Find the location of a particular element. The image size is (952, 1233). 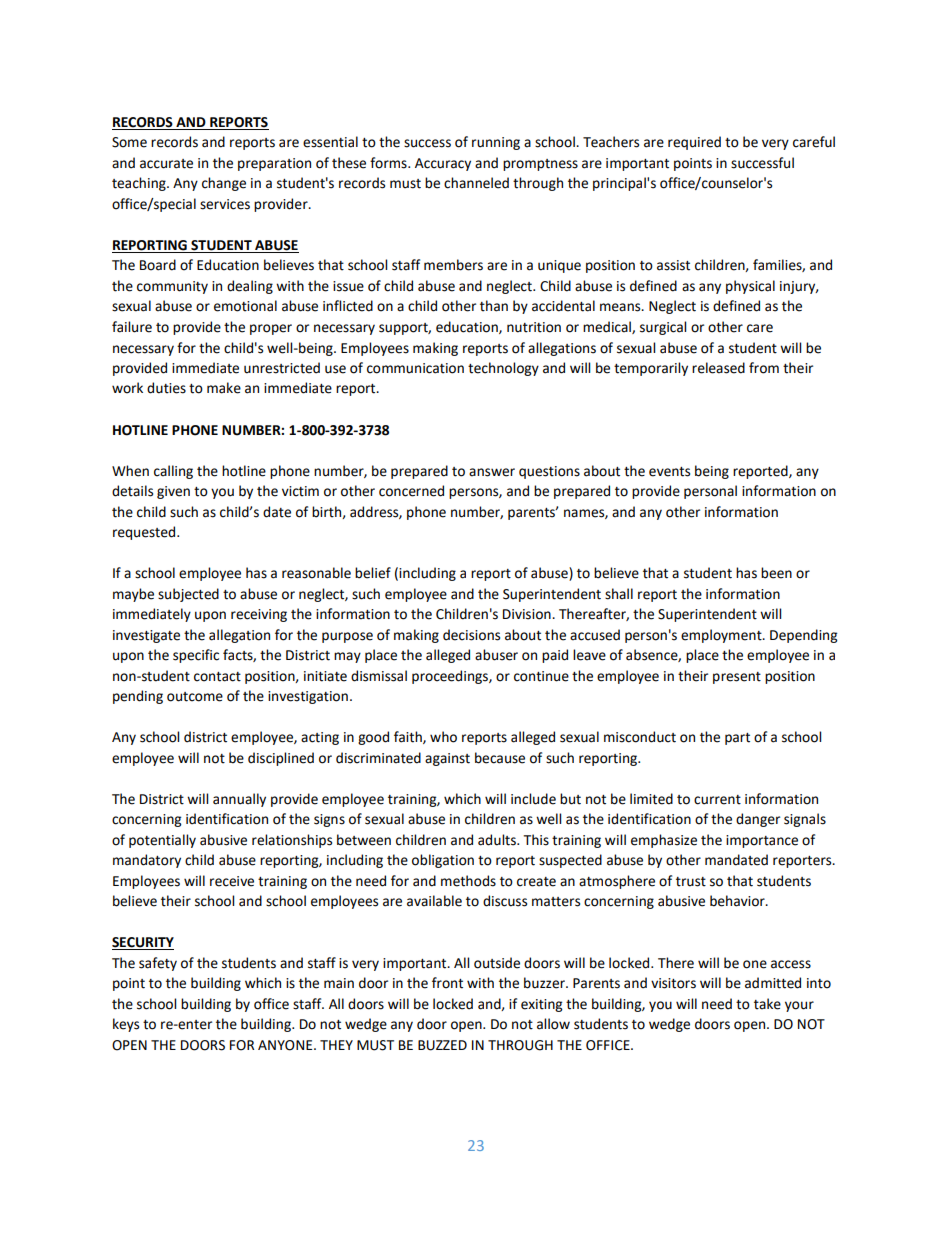

BUZZED is located at coordinates (442, 1045).
